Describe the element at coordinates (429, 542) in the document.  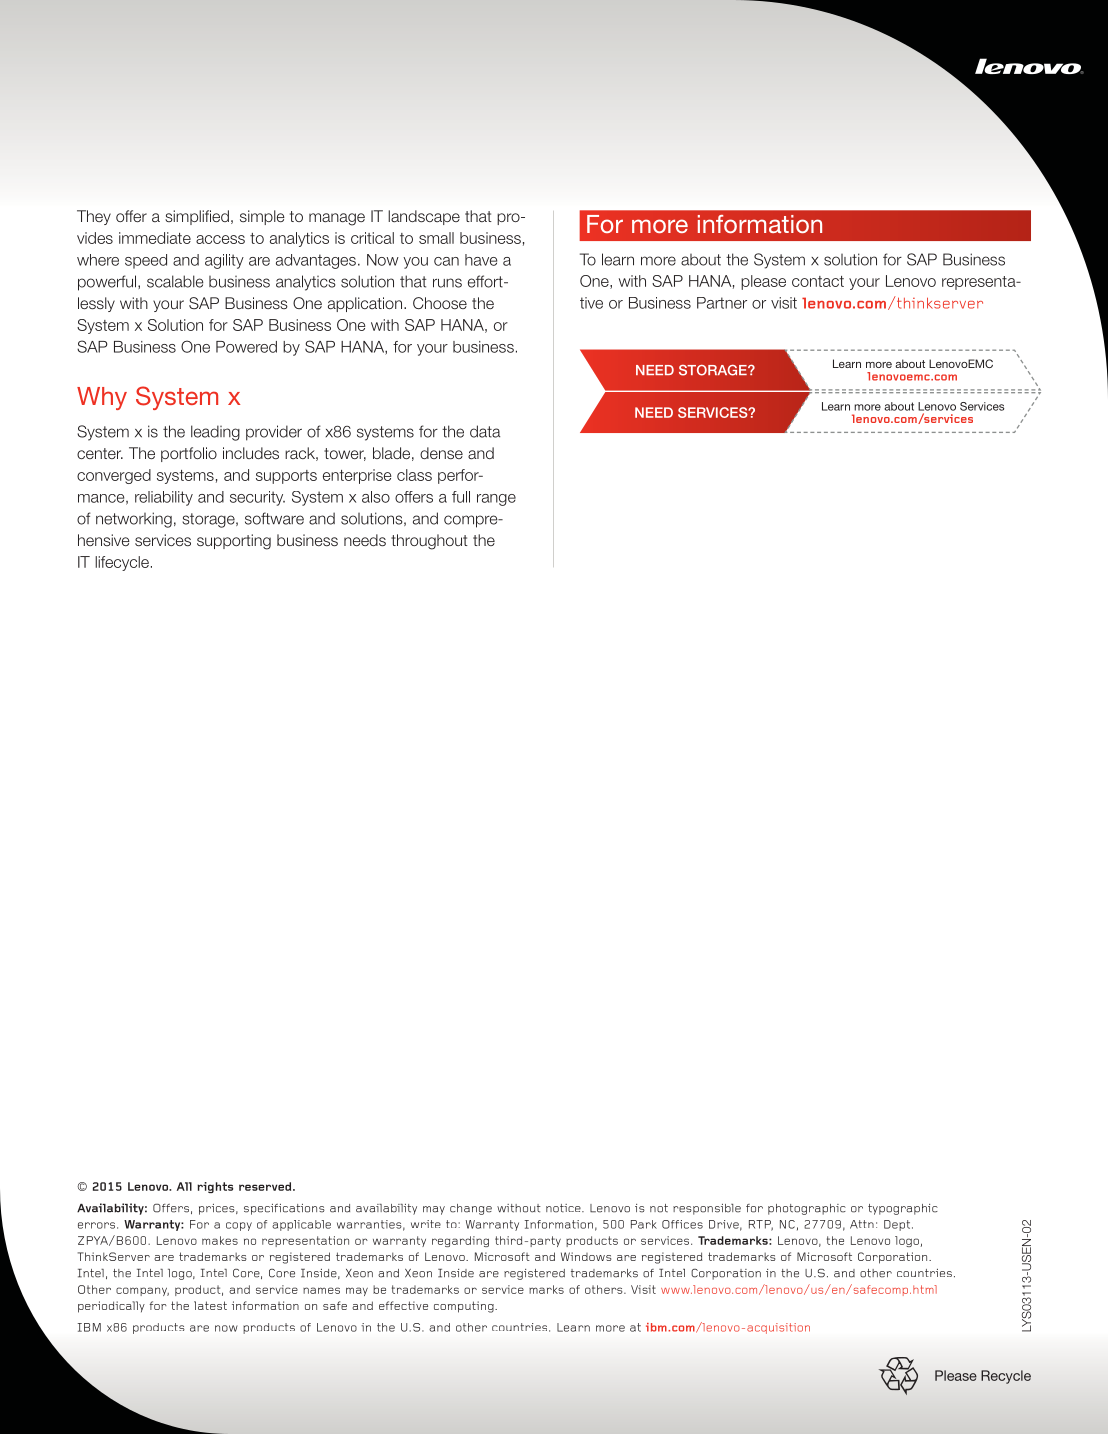
I see `throughout` at that location.
